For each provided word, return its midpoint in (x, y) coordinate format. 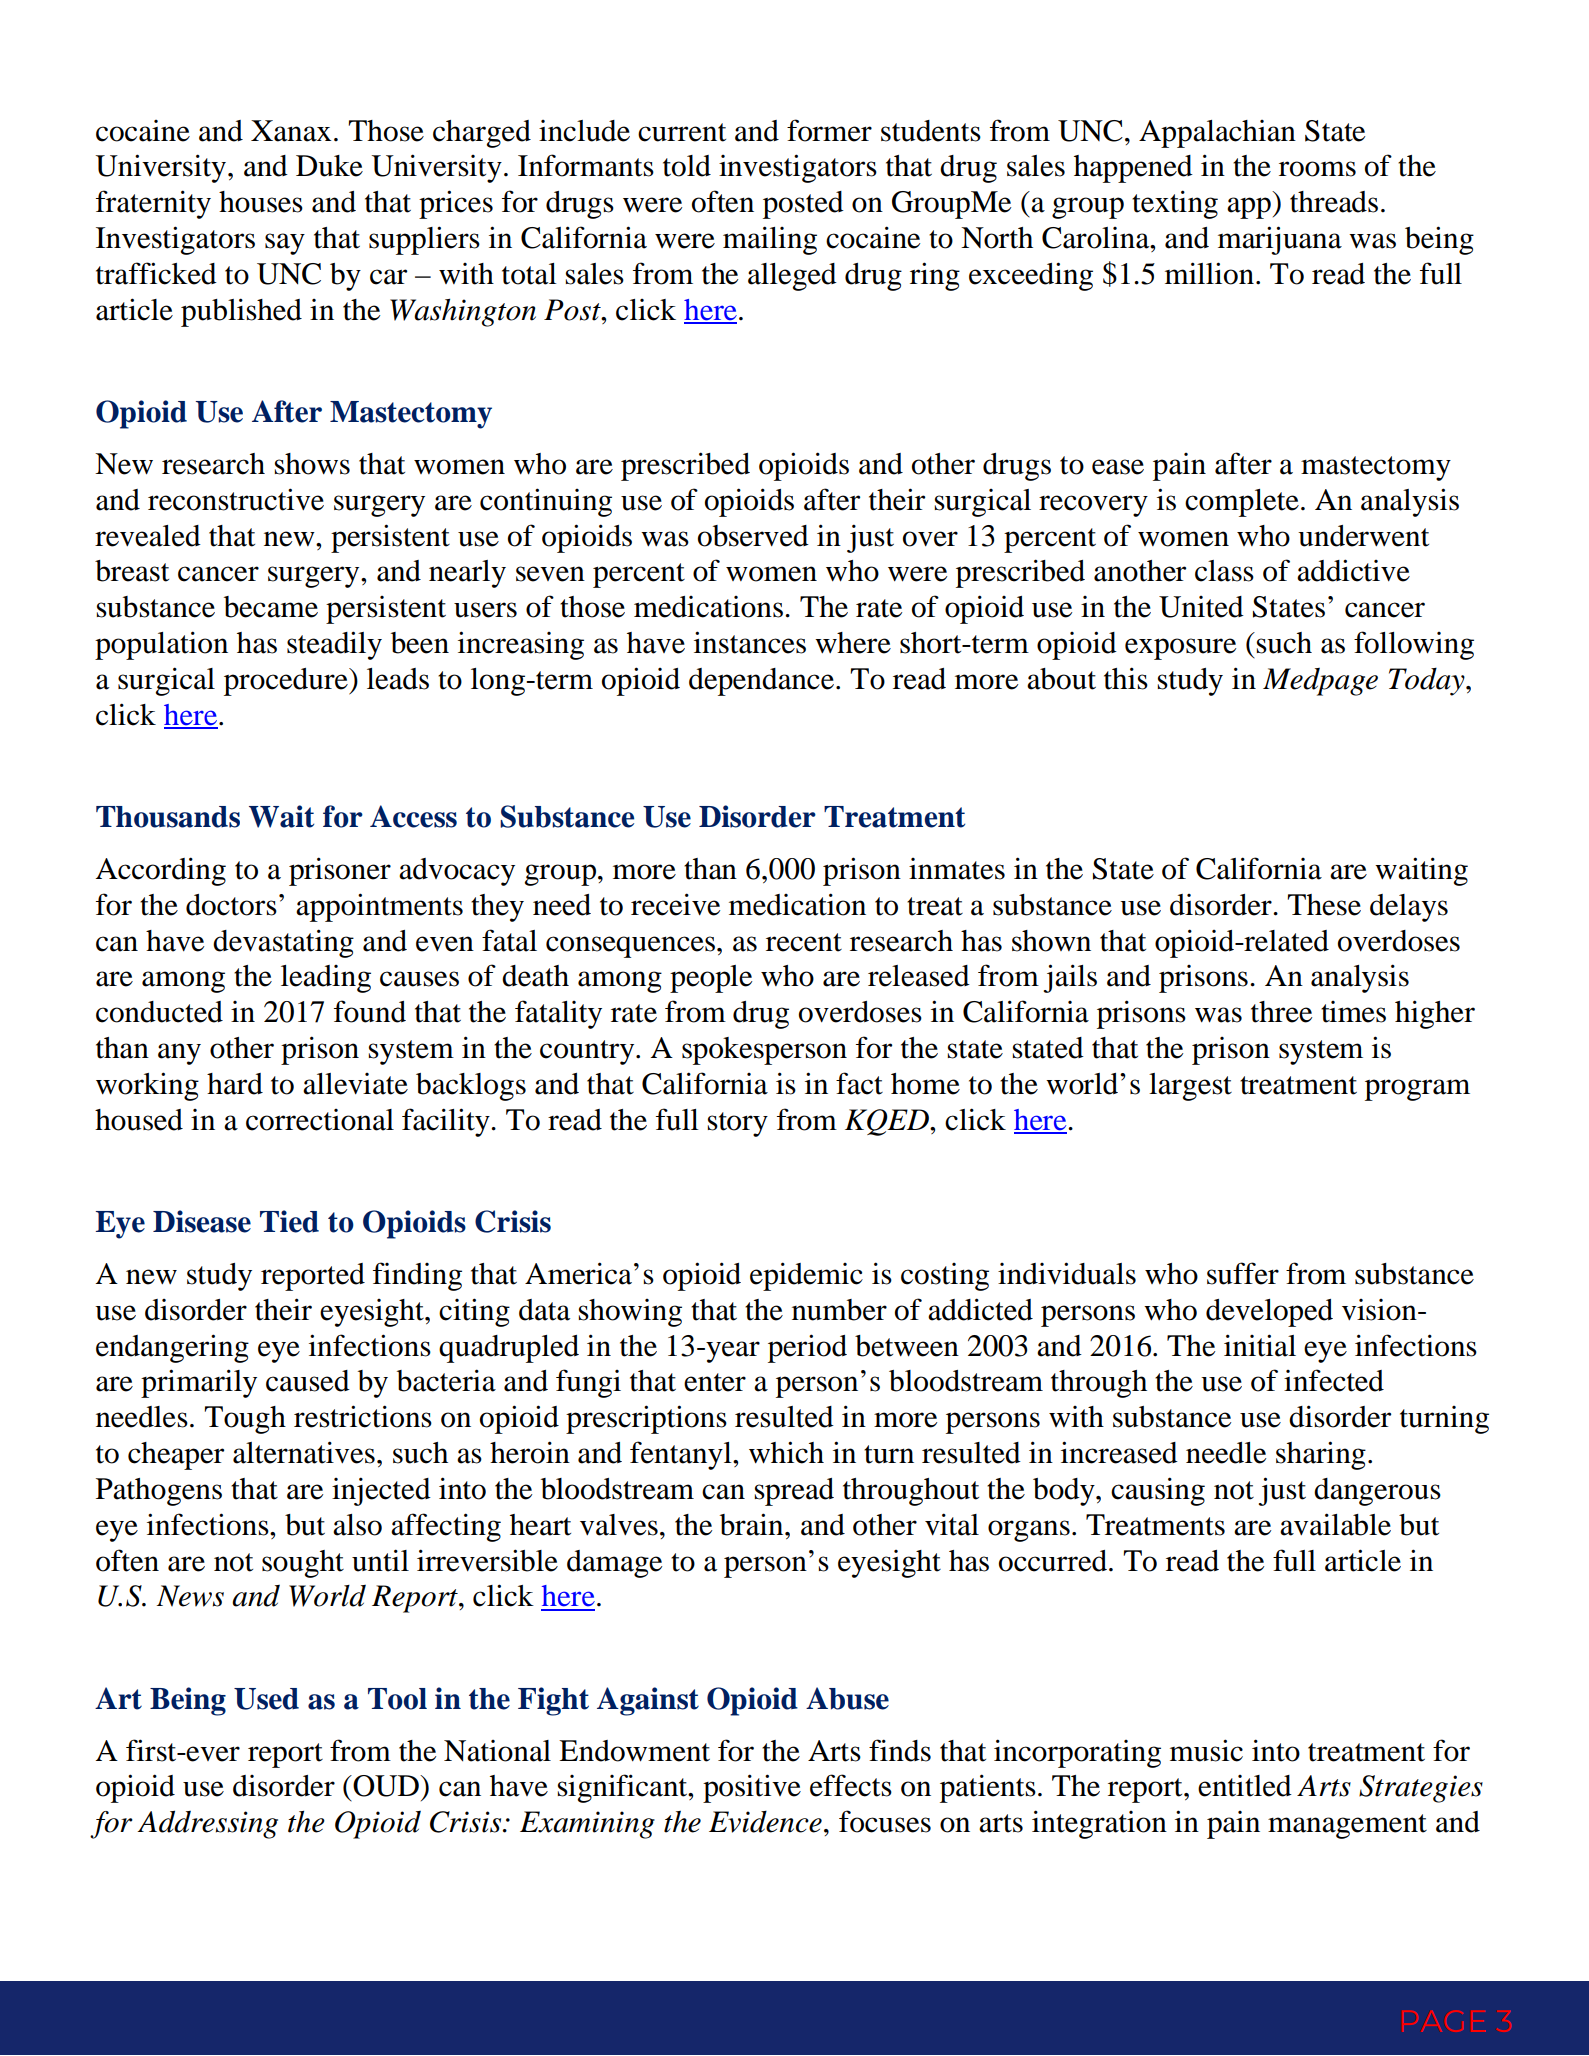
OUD (386, 1786)
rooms (1317, 169)
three (1281, 1012)
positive (752, 1788)
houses (261, 202)
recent (804, 942)
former (829, 130)
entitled (1245, 1786)
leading (326, 979)
